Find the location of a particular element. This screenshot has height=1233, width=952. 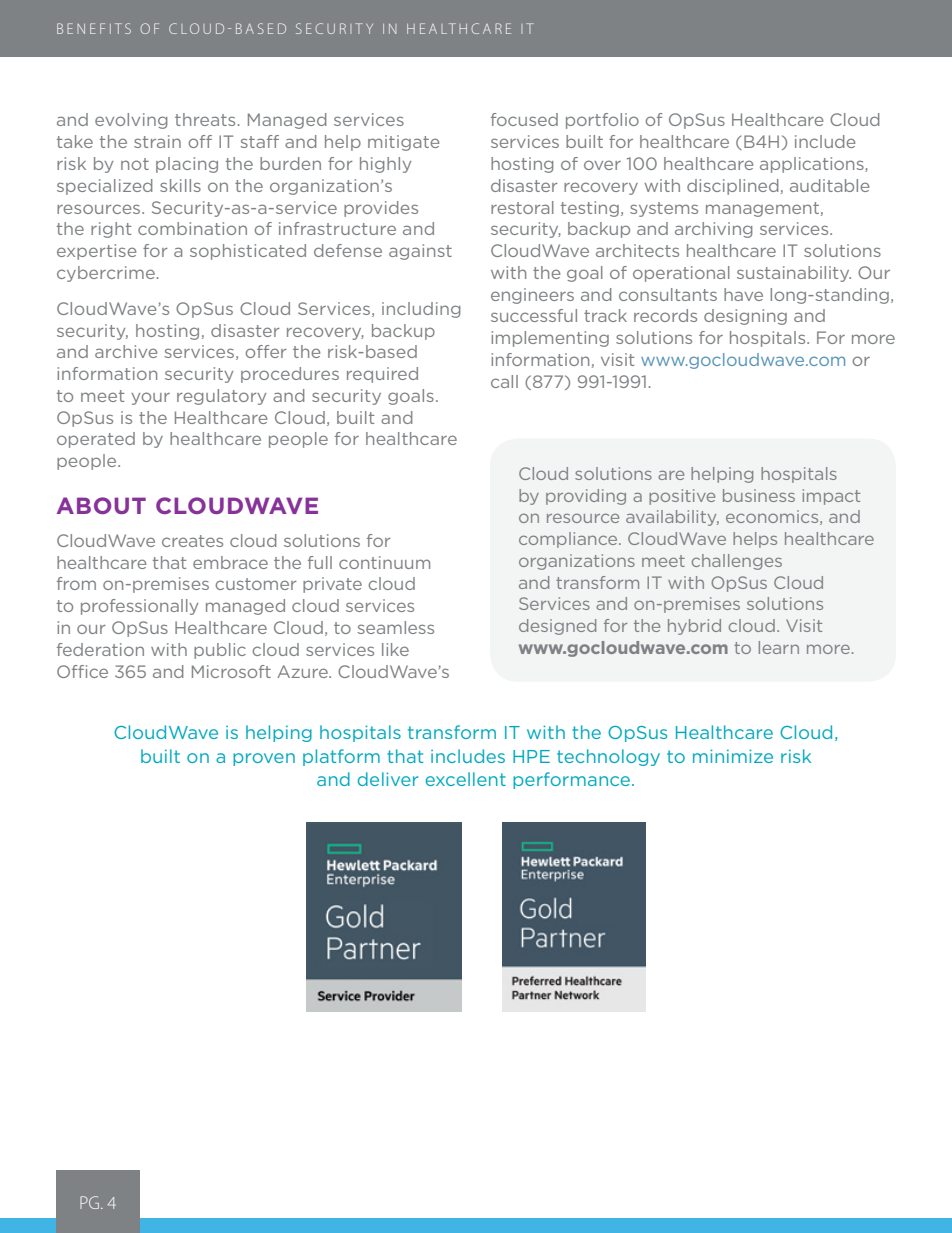

mitigate is located at coordinates (403, 143).
